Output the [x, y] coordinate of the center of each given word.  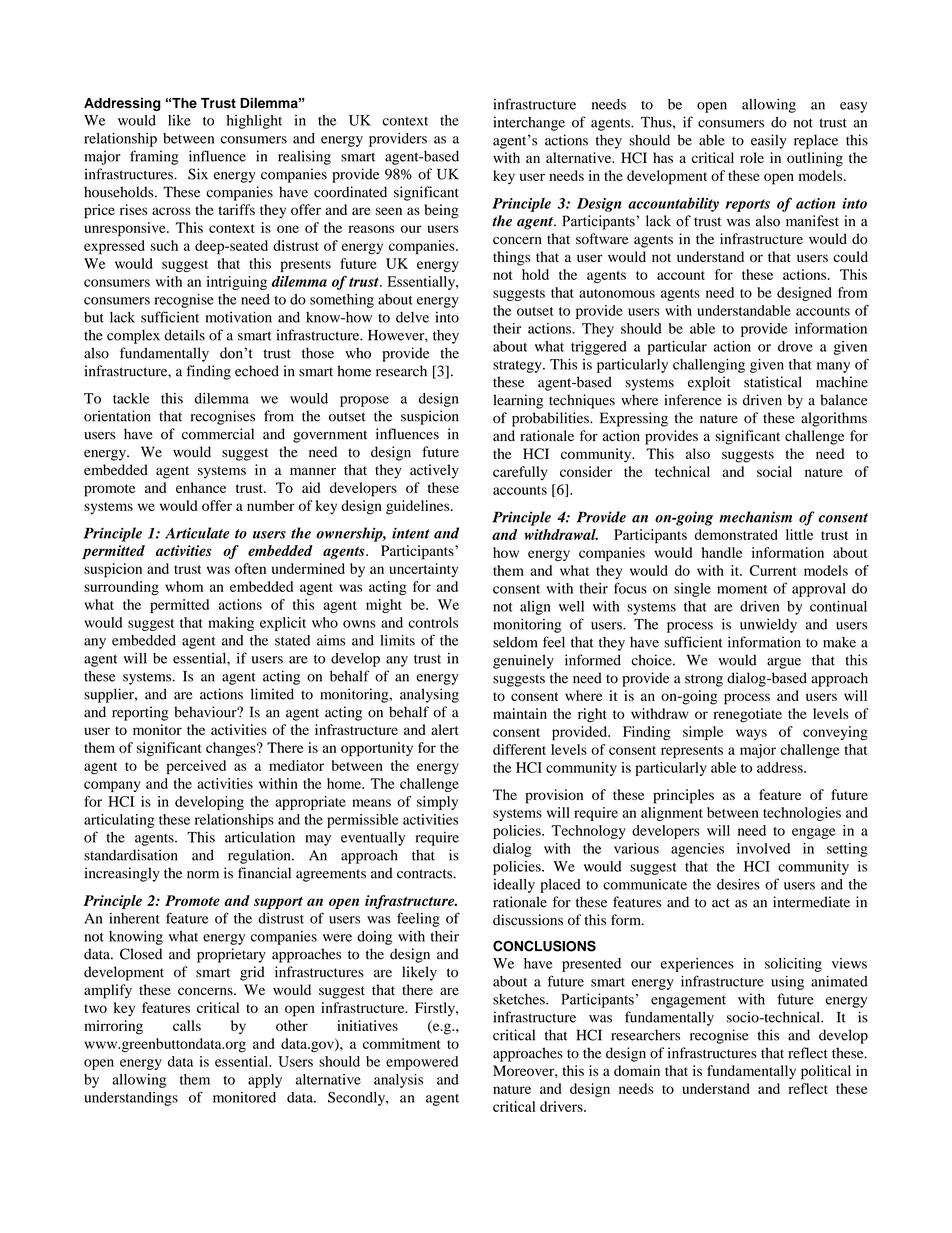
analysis [398, 1081]
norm [203, 875]
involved [763, 848]
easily [769, 141]
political [826, 1072]
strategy [518, 367]
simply [437, 803]
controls [433, 622]
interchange [529, 123]
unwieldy [768, 625]
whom [184, 586]
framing [154, 157]
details [185, 335]
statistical [773, 382]
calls [187, 1025]
